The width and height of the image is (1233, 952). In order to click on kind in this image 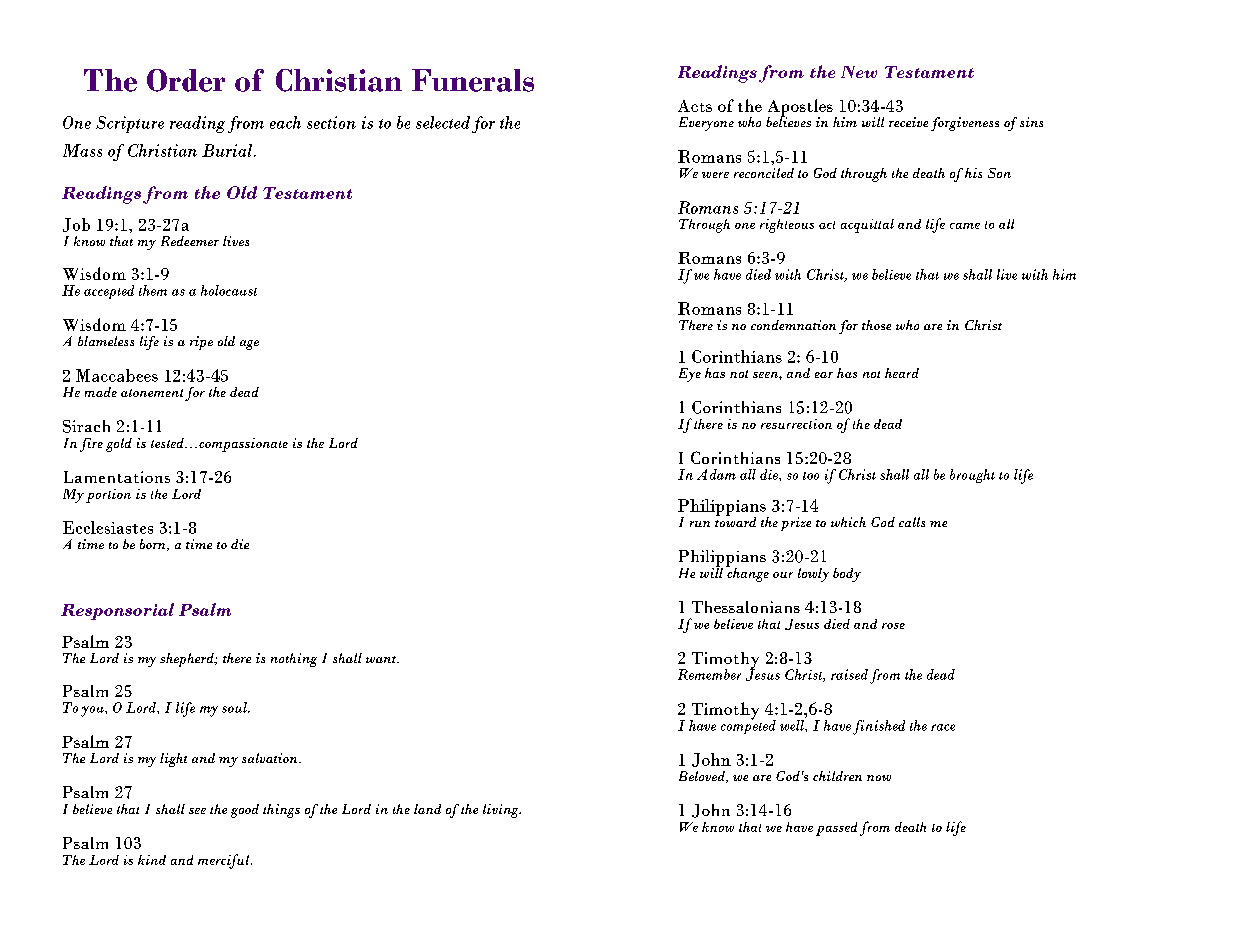, I will do `click(152, 860)`.
